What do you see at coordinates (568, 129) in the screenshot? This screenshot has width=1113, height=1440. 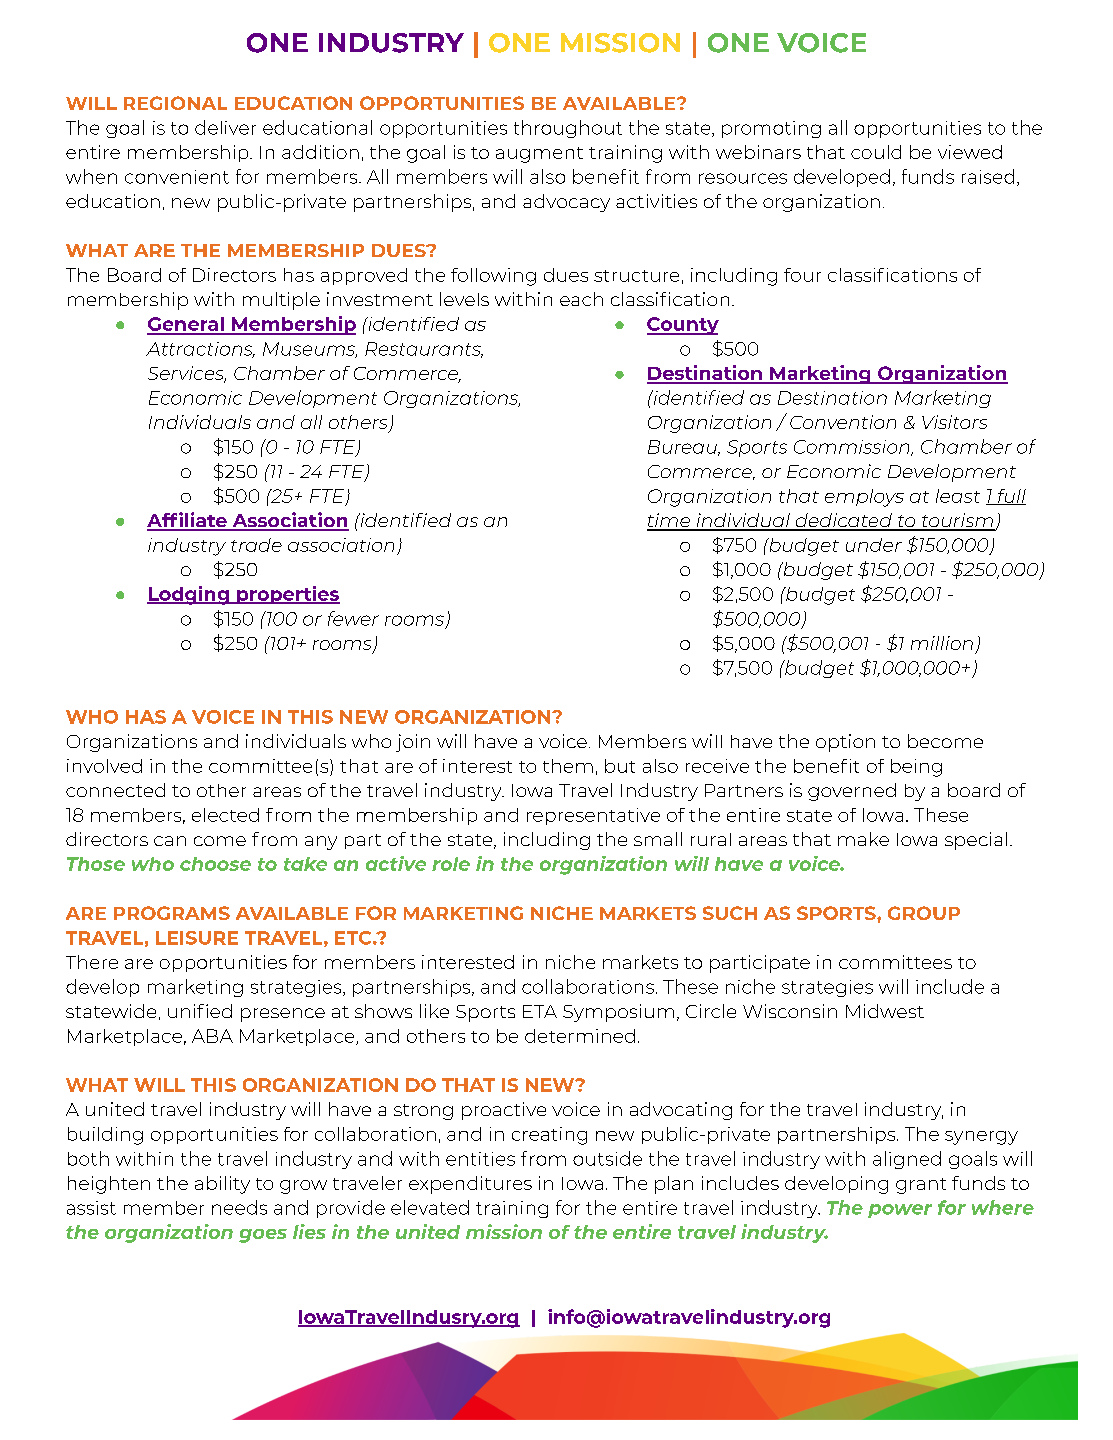 I see `throughout` at bounding box center [568, 129].
